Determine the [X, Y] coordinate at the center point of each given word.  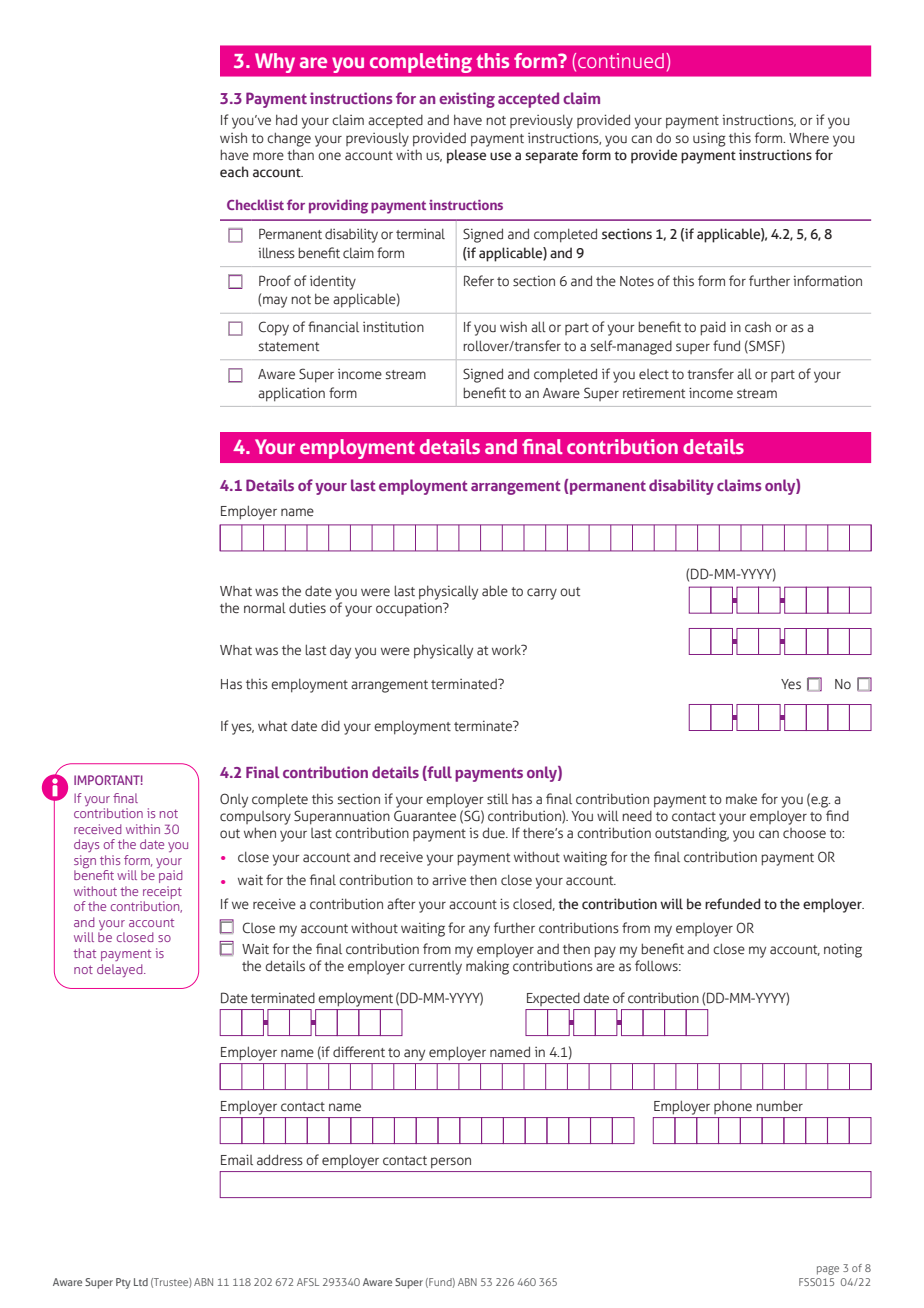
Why [275, 63]
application [291, 394]
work [507, 650]
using [709, 139]
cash [758, 327]
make [741, 799]
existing [467, 100]
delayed [121, 970]
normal [265, 608]
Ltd [141, 1282]
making [487, 967]
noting [843, 951]
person [451, 1162]
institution [393, 327]
